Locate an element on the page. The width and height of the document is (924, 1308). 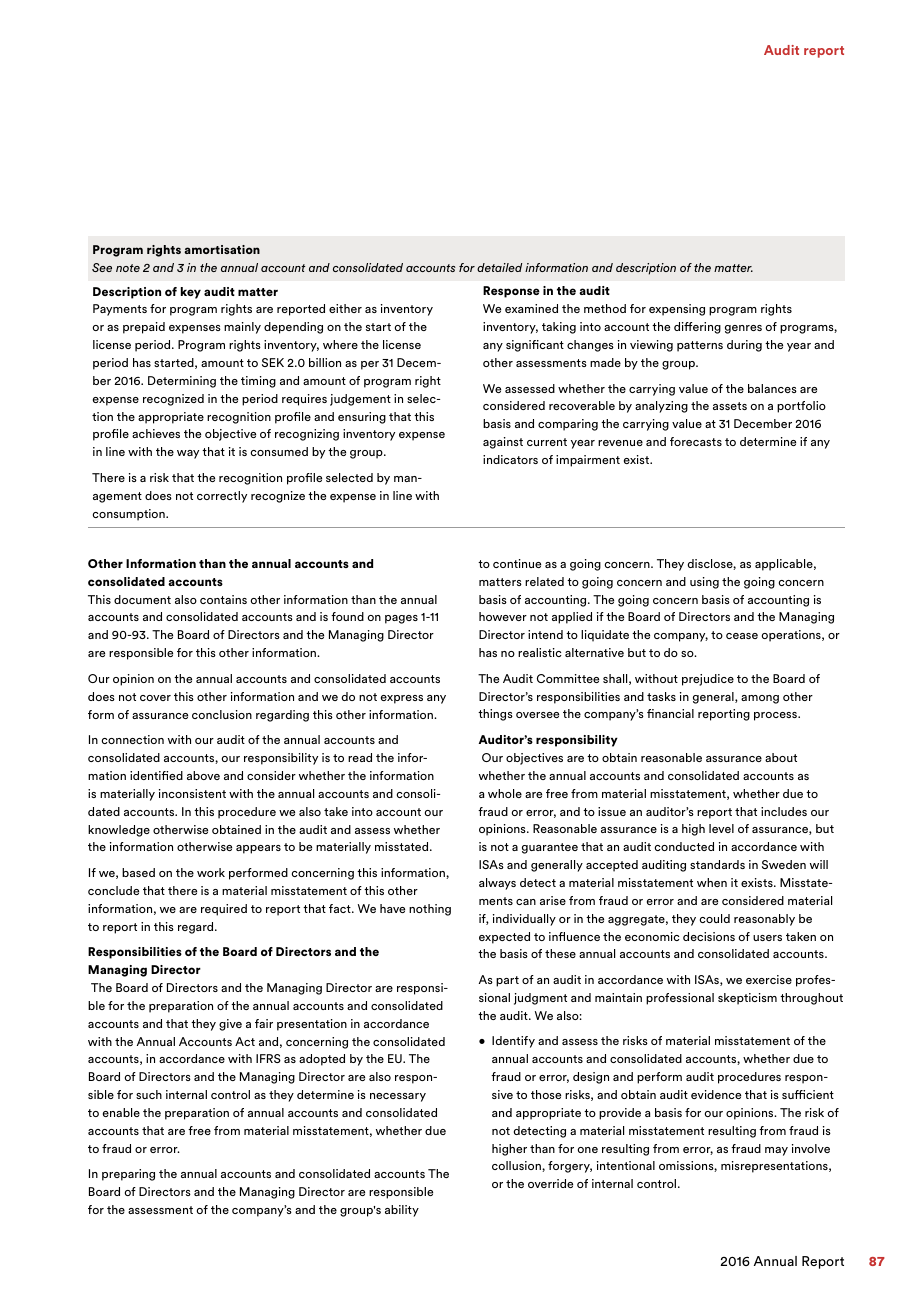
detailed is located at coordinates (499, 267).
